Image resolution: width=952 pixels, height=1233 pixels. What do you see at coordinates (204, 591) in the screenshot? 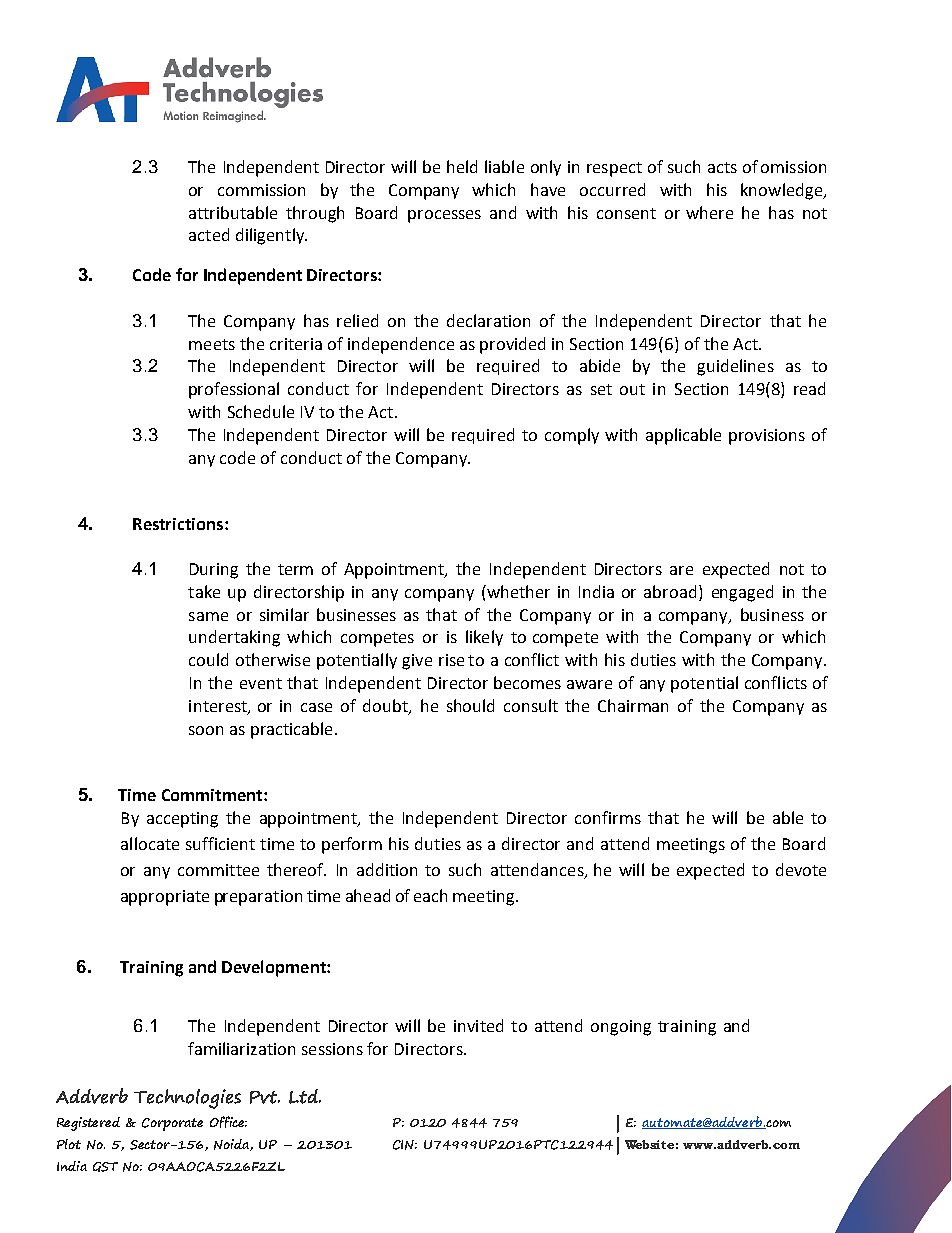
I see `take` at bounding box center [204, 591].
